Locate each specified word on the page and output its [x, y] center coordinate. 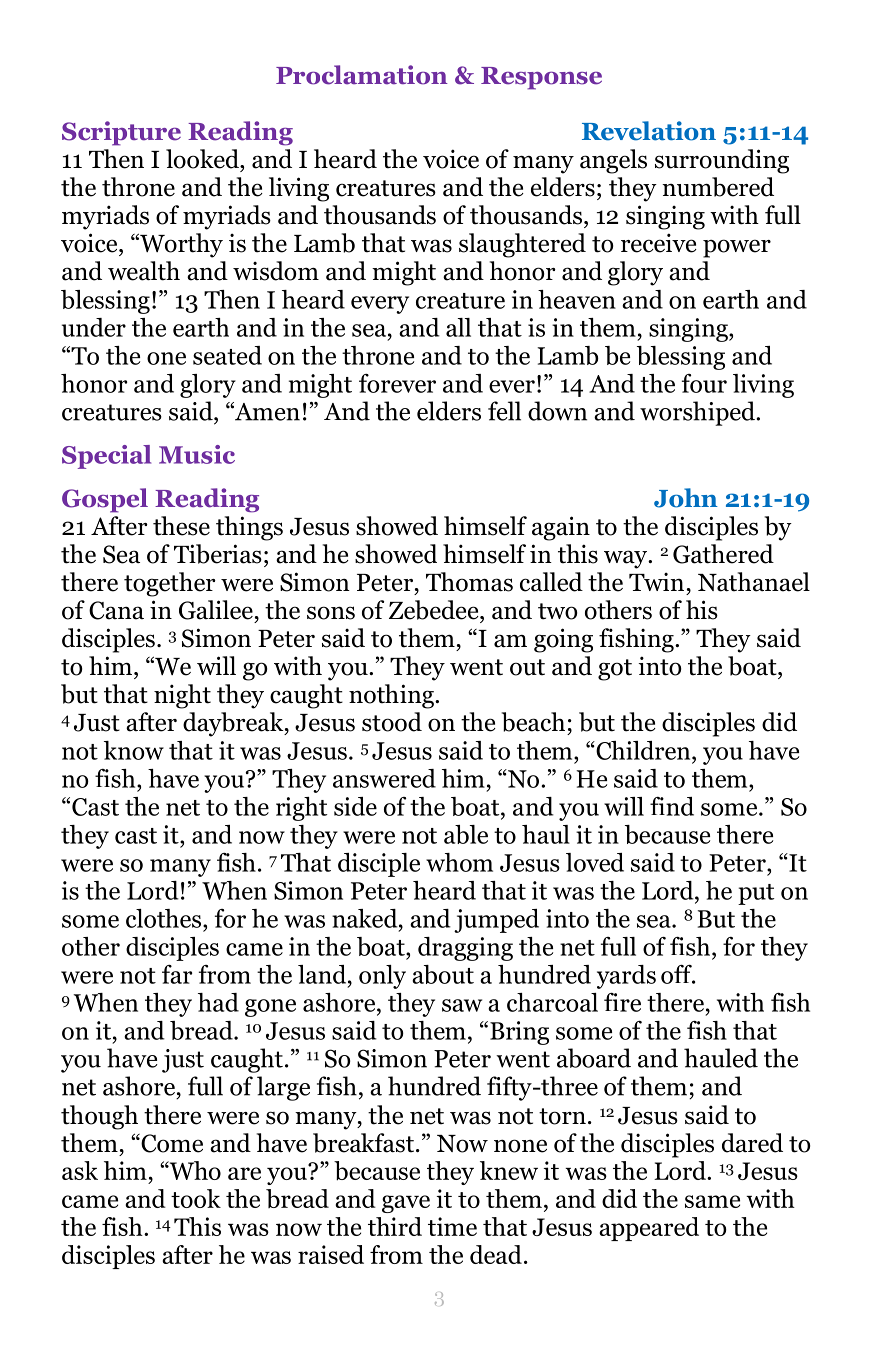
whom [459, 862]
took [196, 1198]
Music [197, 454]
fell [504, 411]
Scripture [121, 133]
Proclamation [362, 75]
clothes [165, 918]
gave [406, 1204]
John [686, 498]
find [672, 806]
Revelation [649, 131]
